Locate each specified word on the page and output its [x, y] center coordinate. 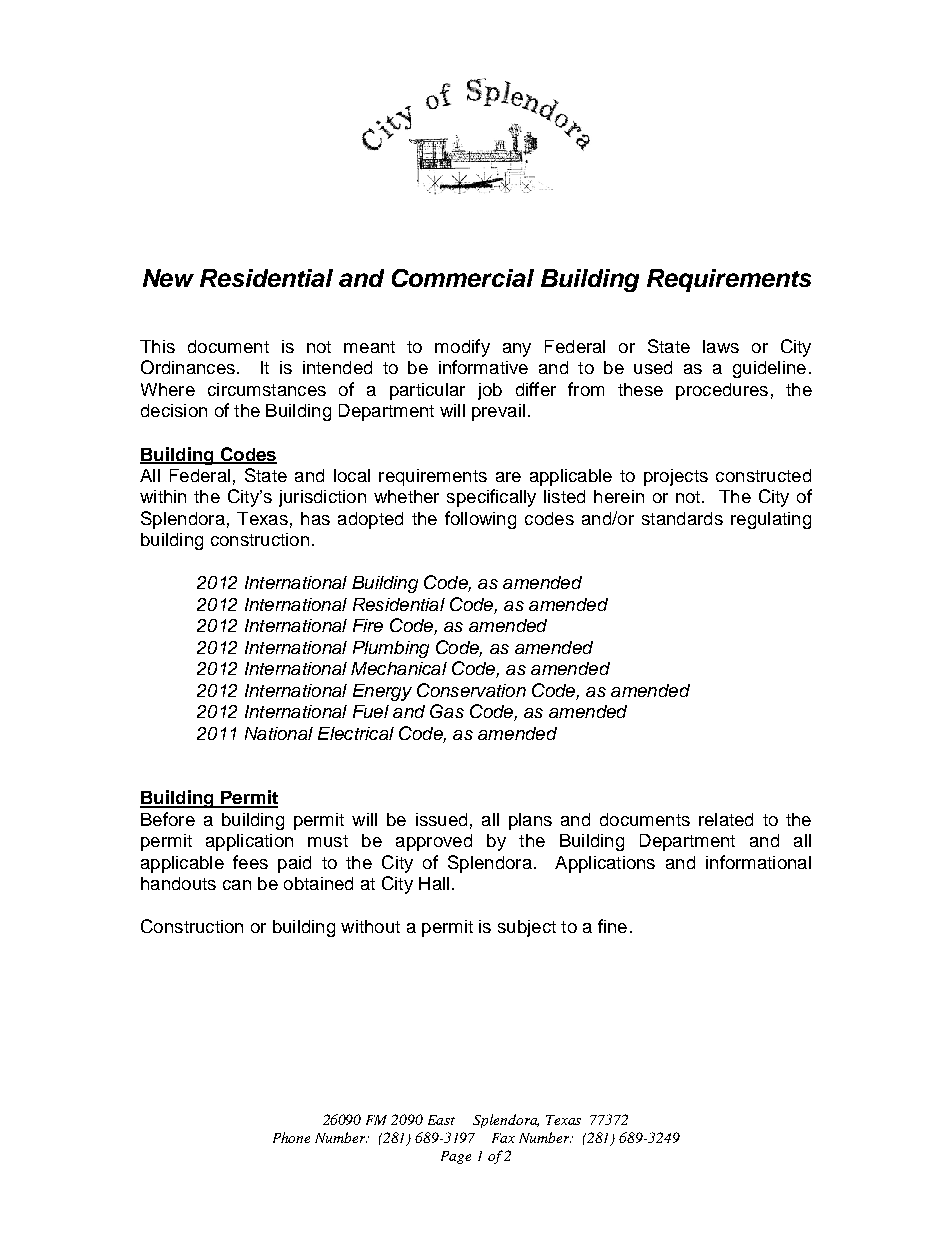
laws [721, 346]
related [726, 819]
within [163, 496]
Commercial [463, 278]
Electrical [356, 733]
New [168, 278]
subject [527, 928]
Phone [291, 1137]
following [480, 520]
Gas [447, 711]
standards [682, 518]
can [237, 885]
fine [612, 926]
